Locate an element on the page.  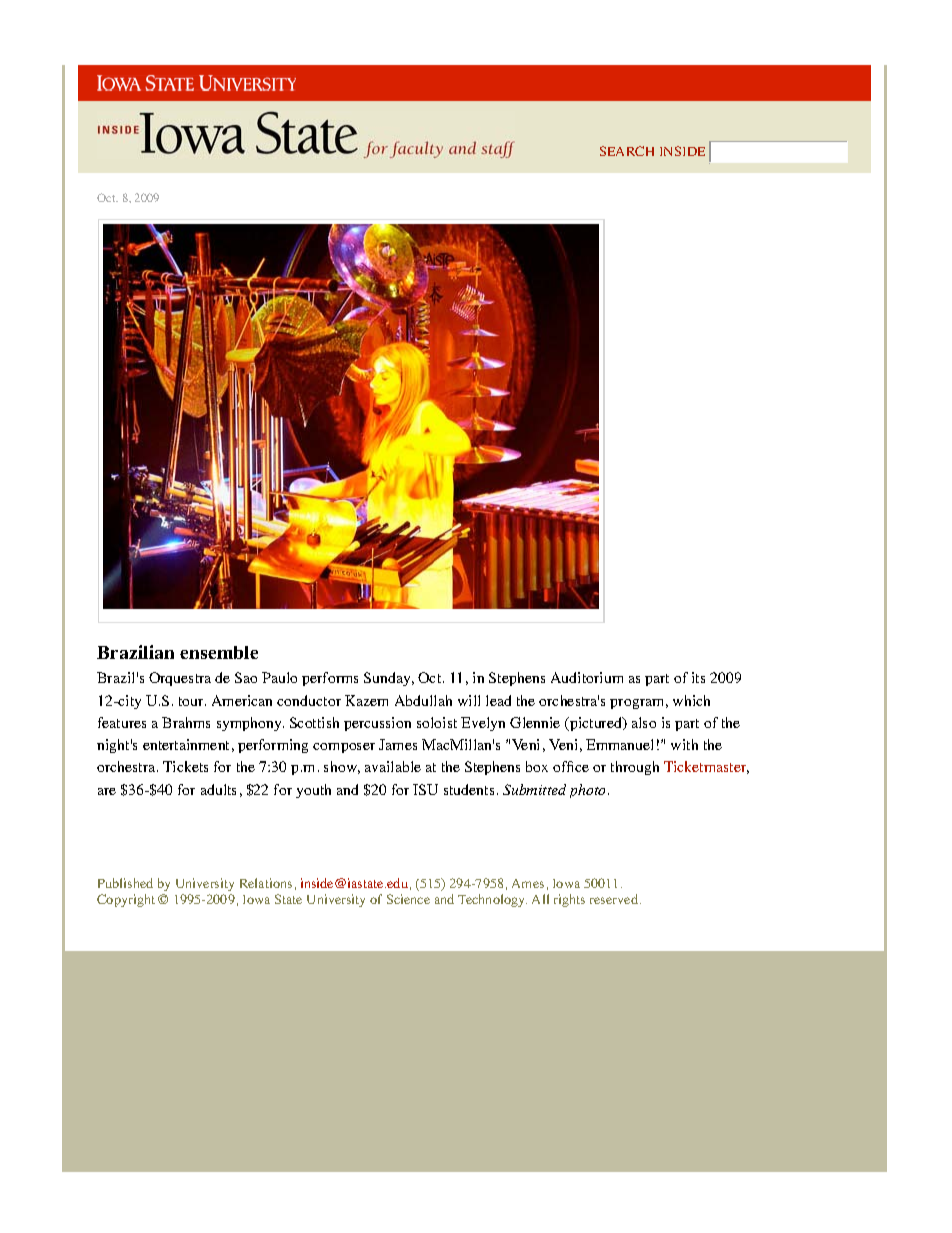
Sunday is located at coordinates (389, 679).
